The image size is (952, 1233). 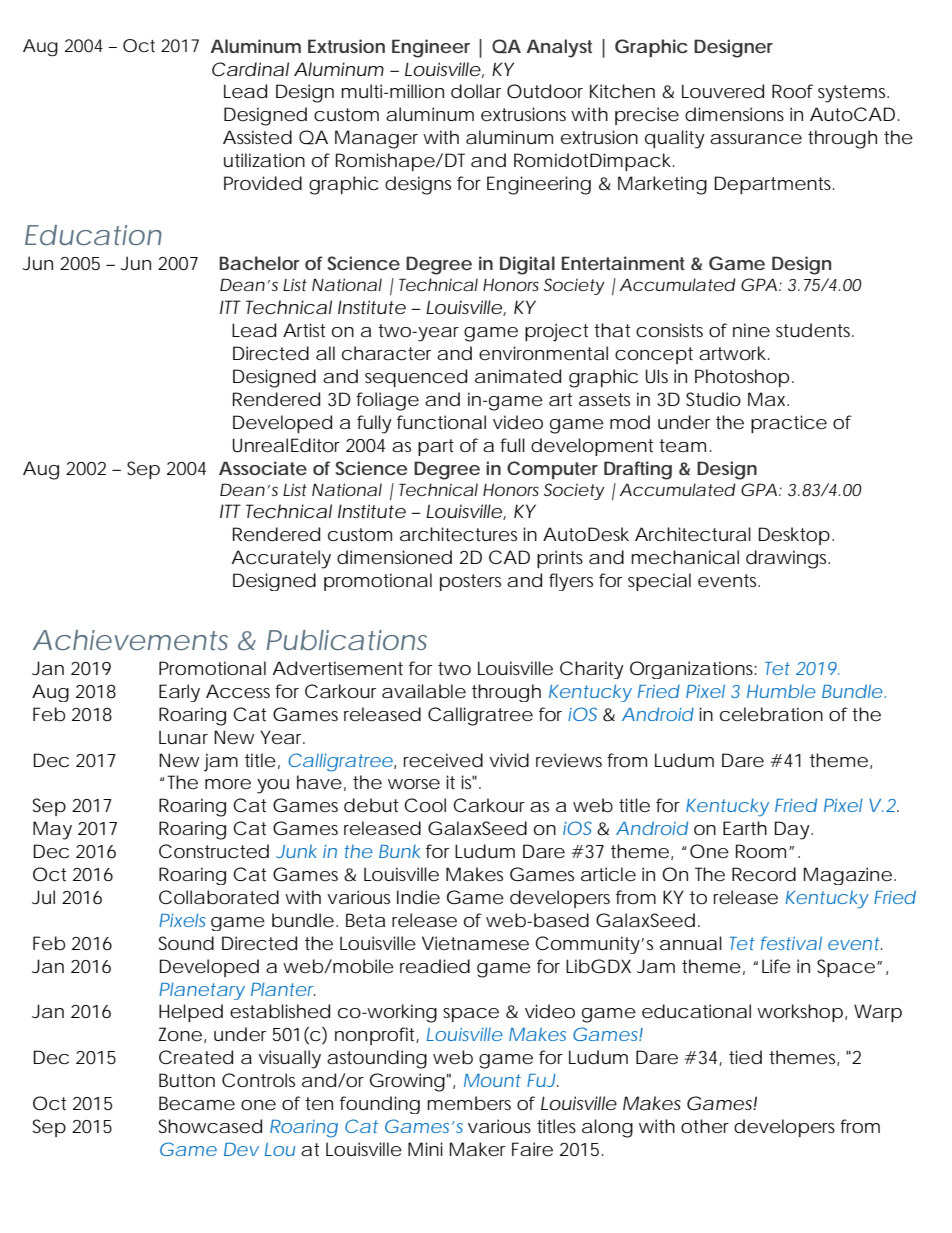 What do you see at coordinates (469, 1103) in the document?
I see `members` at bounding box center [469, 1103].
